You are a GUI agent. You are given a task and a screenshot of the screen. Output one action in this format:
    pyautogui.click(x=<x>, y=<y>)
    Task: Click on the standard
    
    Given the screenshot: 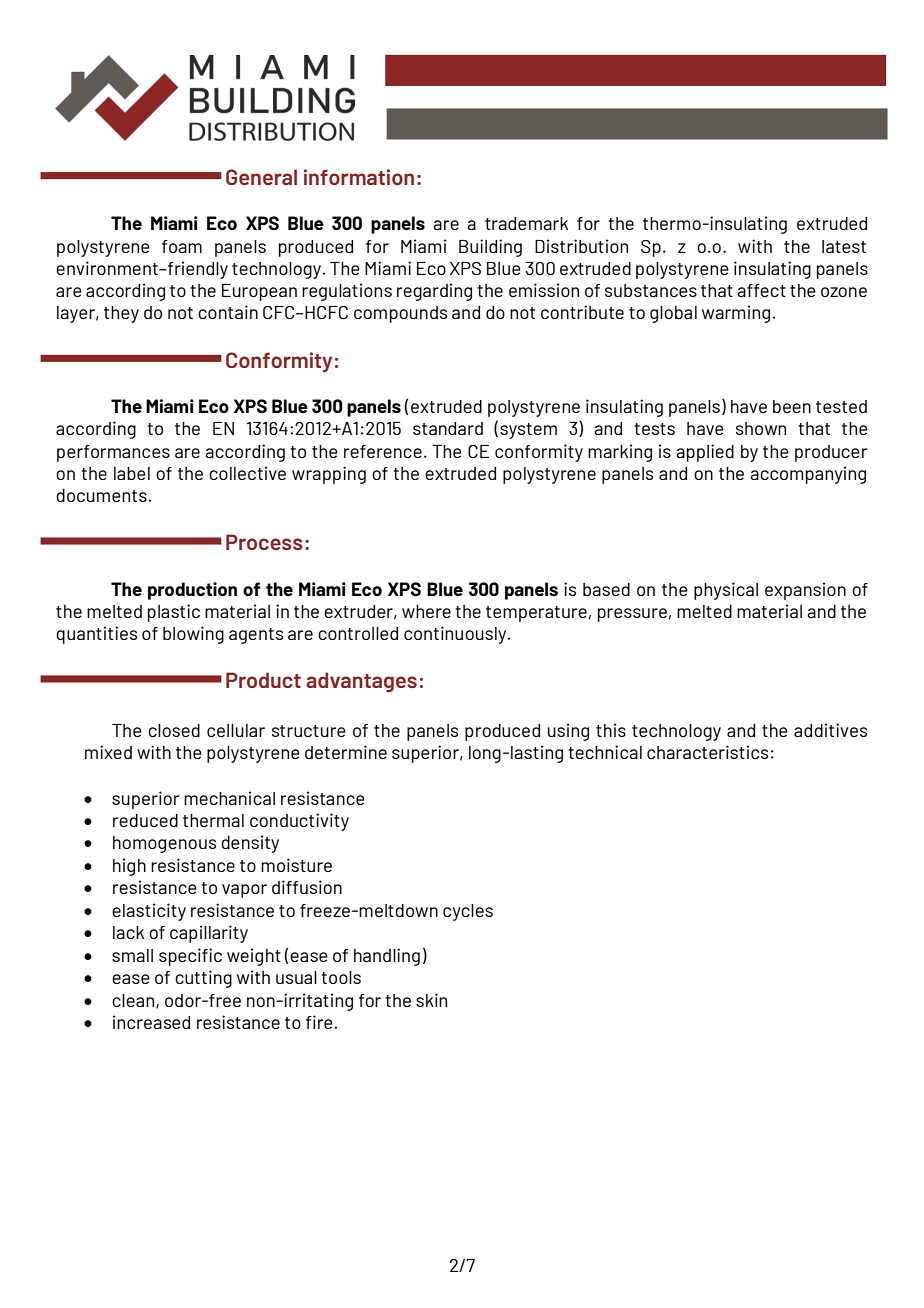 What is the action you would take?
    pyautogui.click(x=448, y=428)
